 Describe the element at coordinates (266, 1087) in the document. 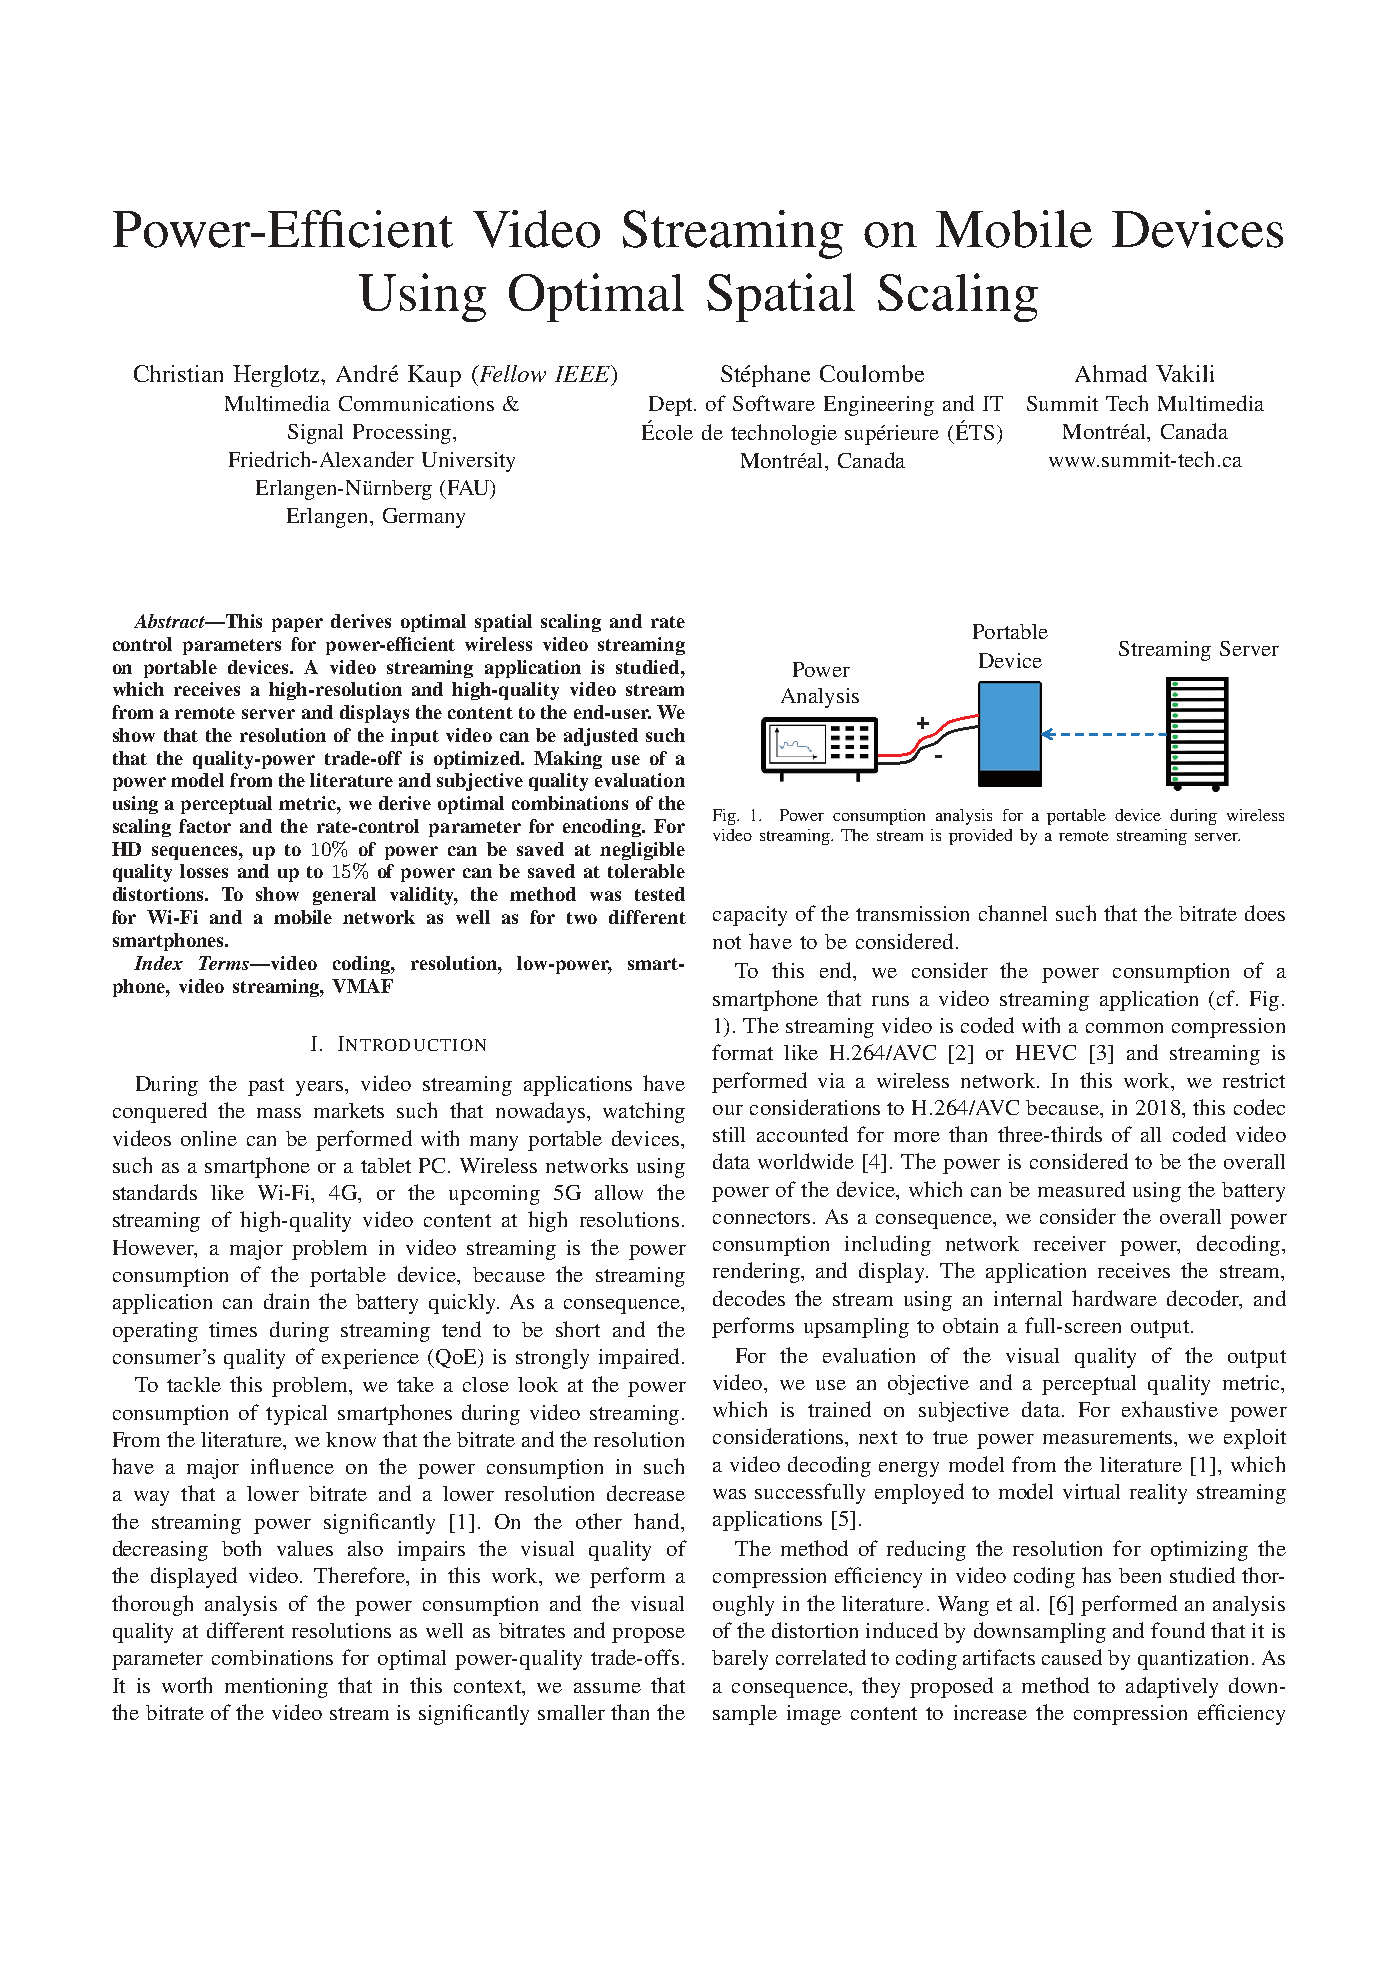

I see `past` at that location.
